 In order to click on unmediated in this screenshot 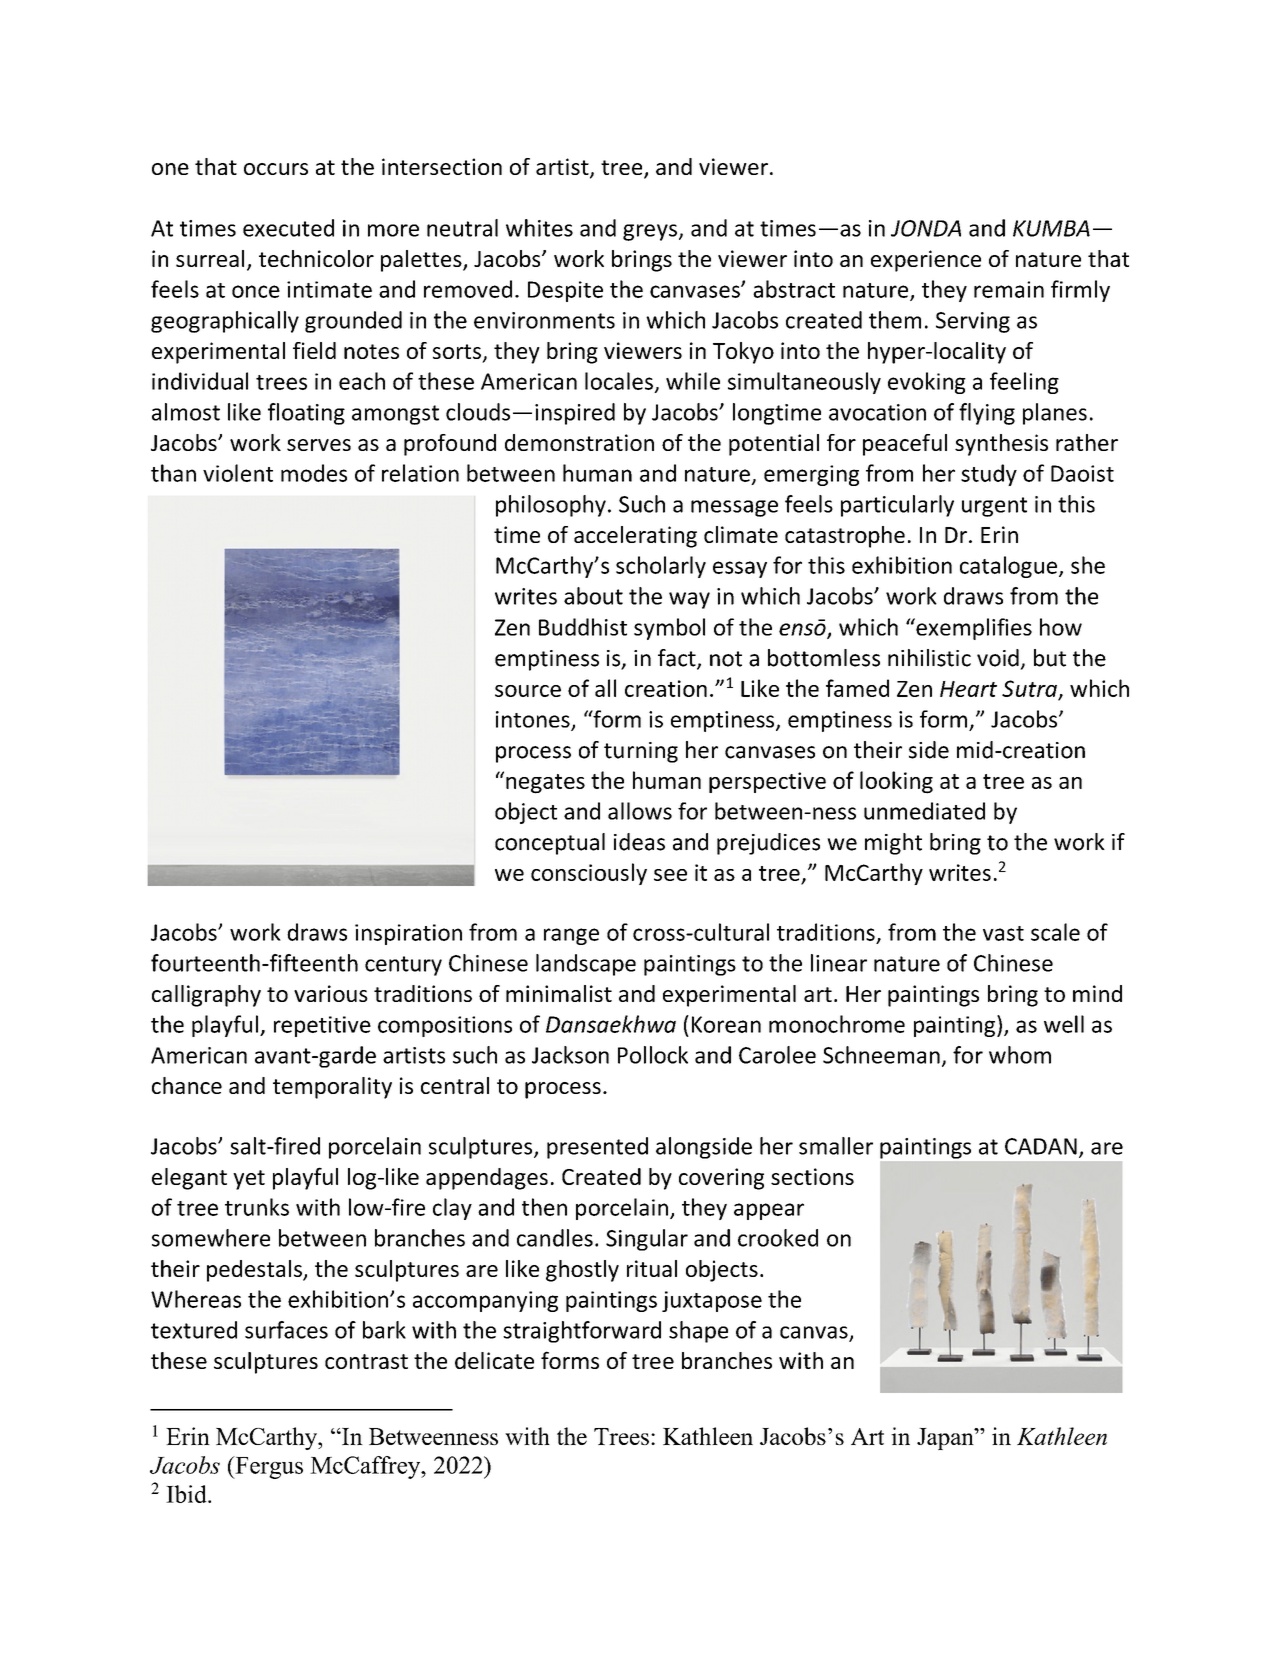, I will do `click(924, 811)`.
